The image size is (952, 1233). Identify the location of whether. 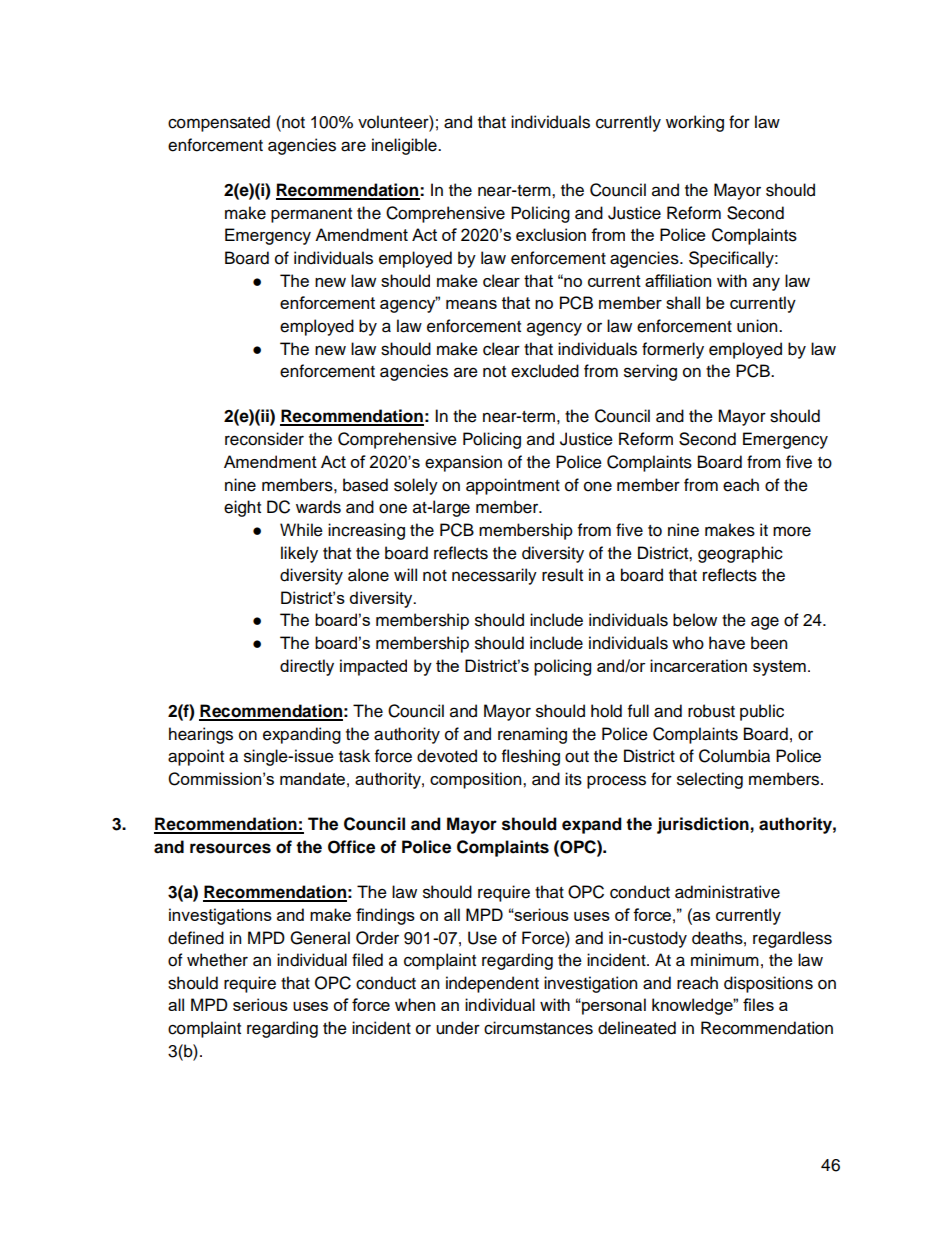
(217, 960).
